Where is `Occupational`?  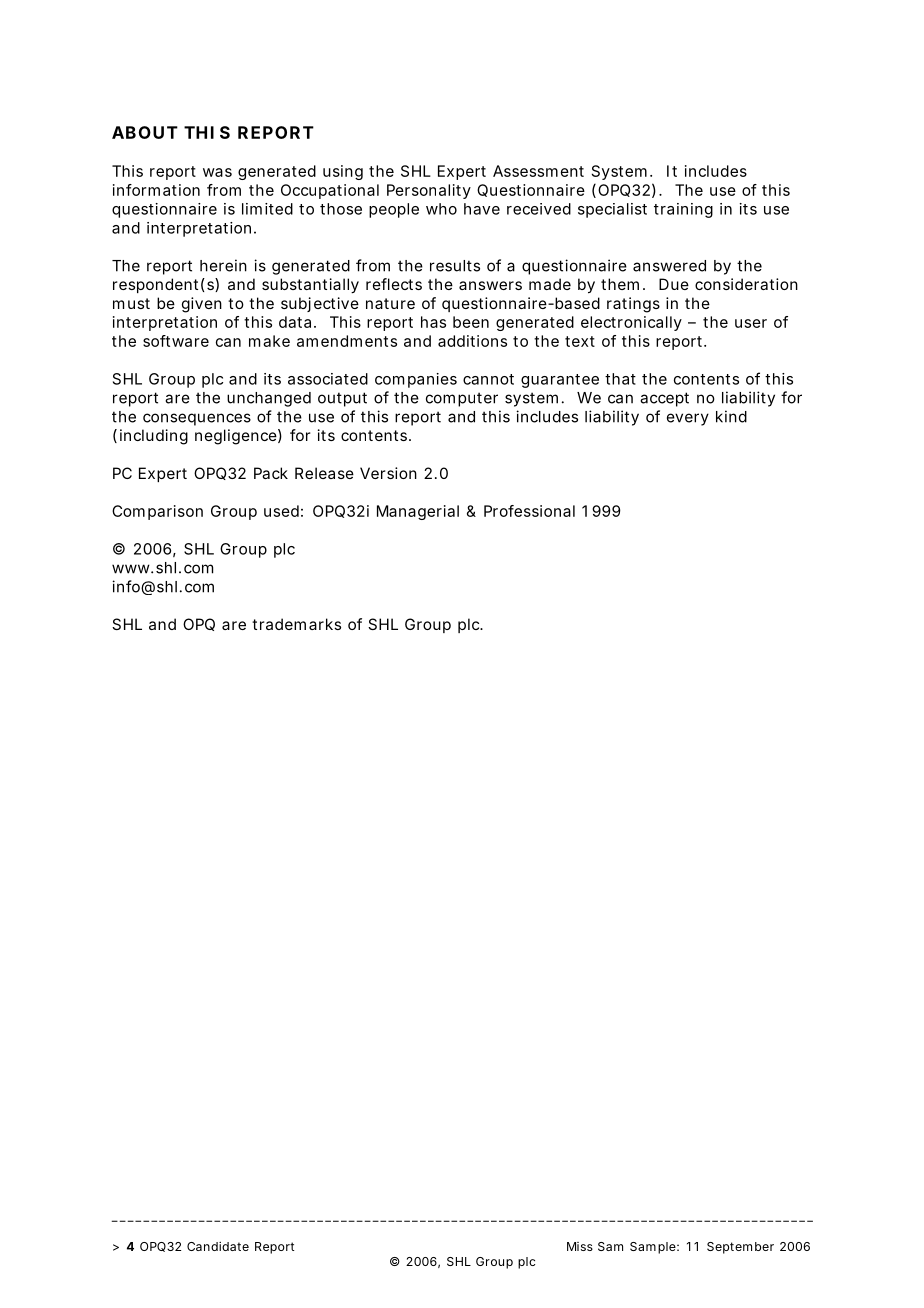 Occupational is located at coordinates (330, 191).
